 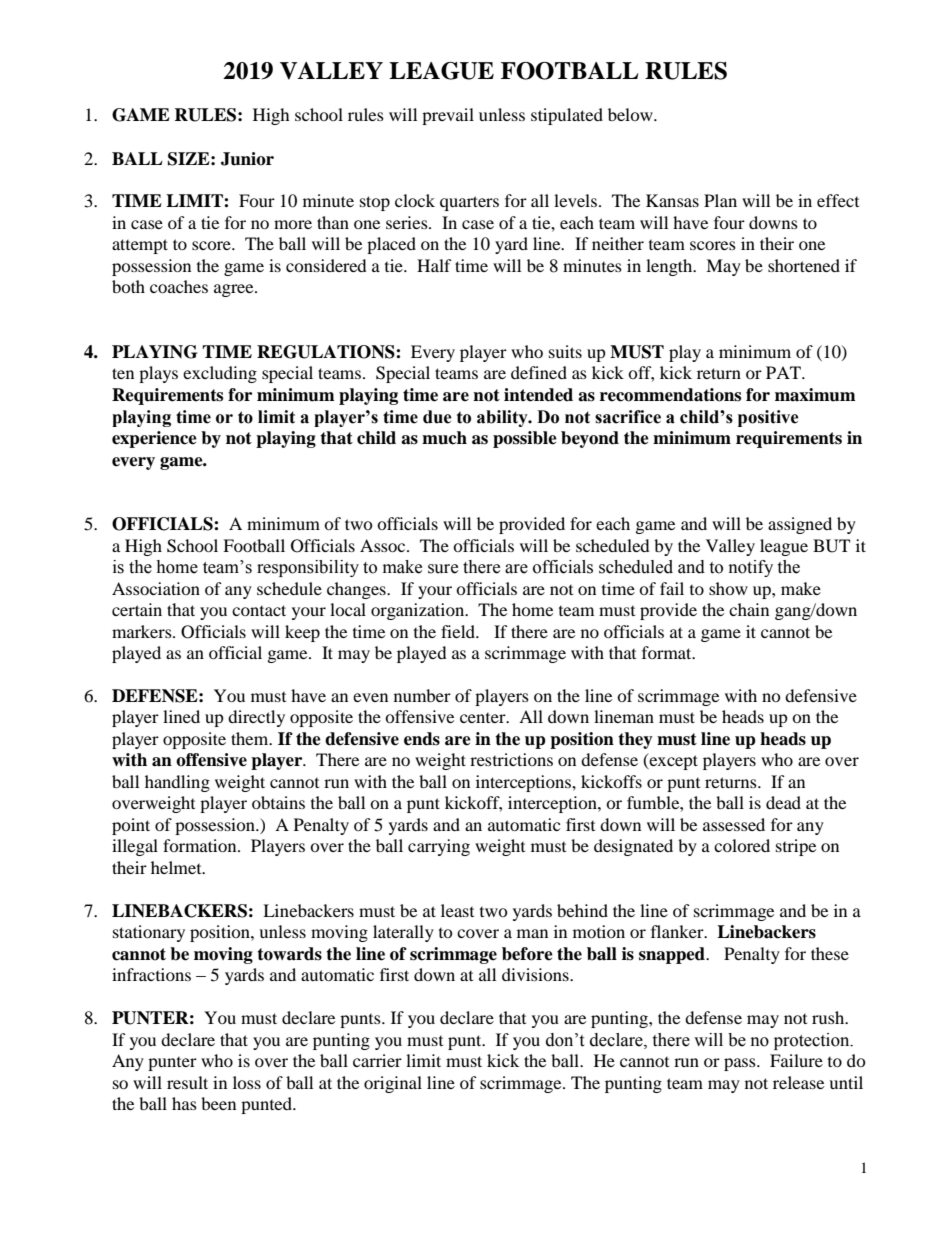 I want to click on Plan, so click(x=720, y=200).
